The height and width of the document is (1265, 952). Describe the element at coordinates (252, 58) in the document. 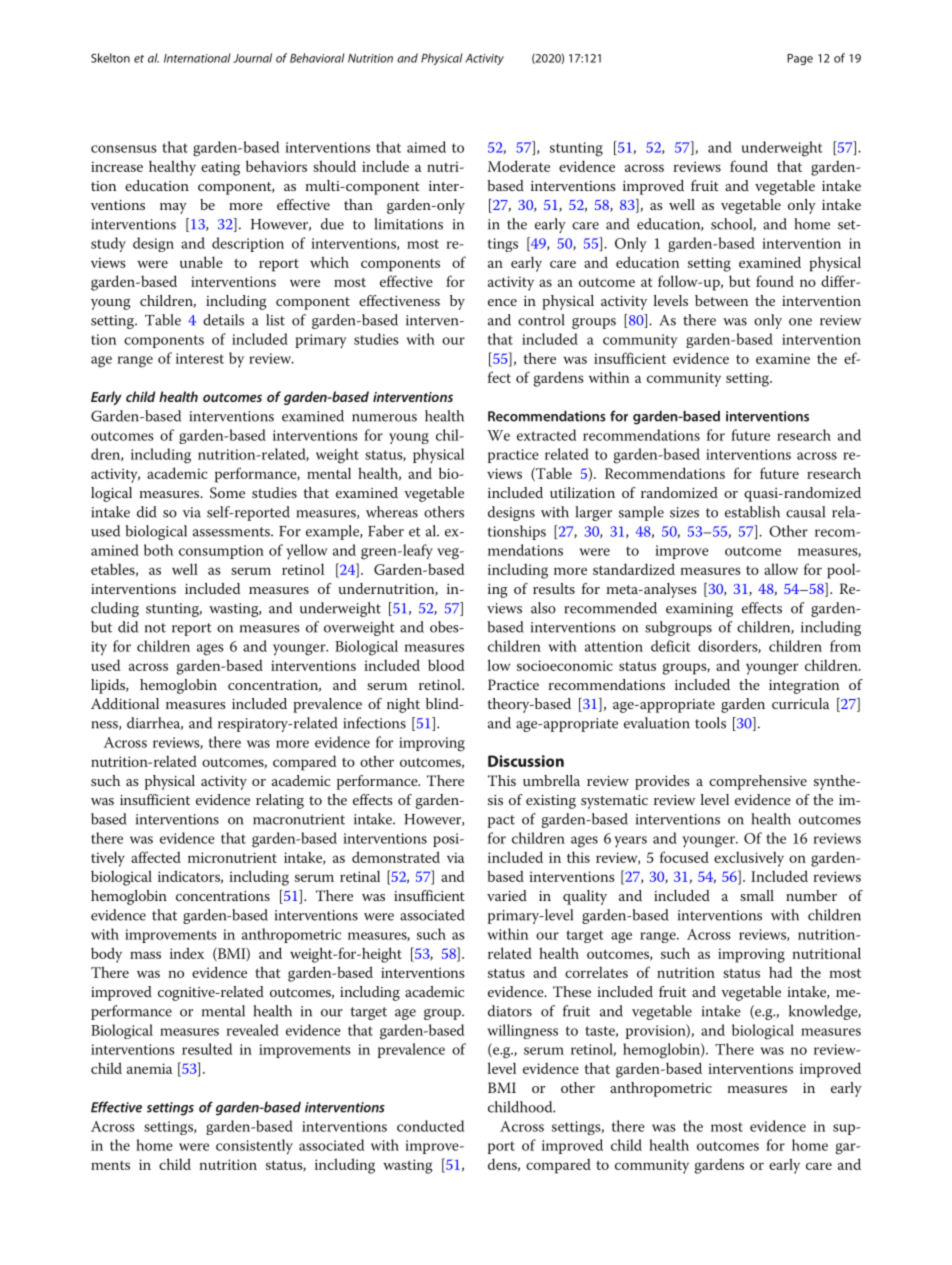

I see `Journal` at that location.
